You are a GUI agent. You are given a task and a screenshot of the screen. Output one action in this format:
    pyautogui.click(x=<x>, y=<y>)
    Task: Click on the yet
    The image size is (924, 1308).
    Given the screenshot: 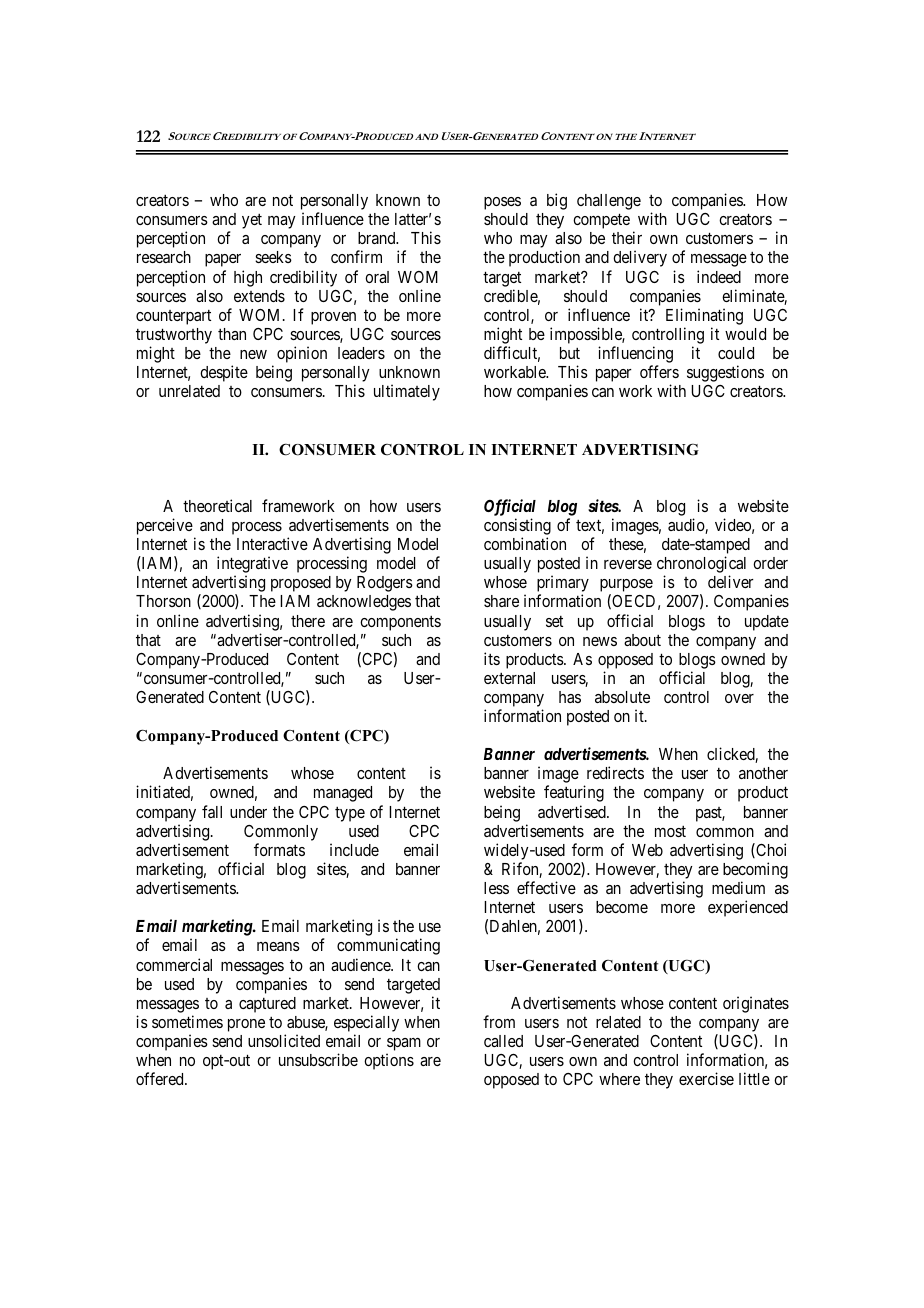 What is the action you would take?
    pyautogui.click(x=252, y=221)
